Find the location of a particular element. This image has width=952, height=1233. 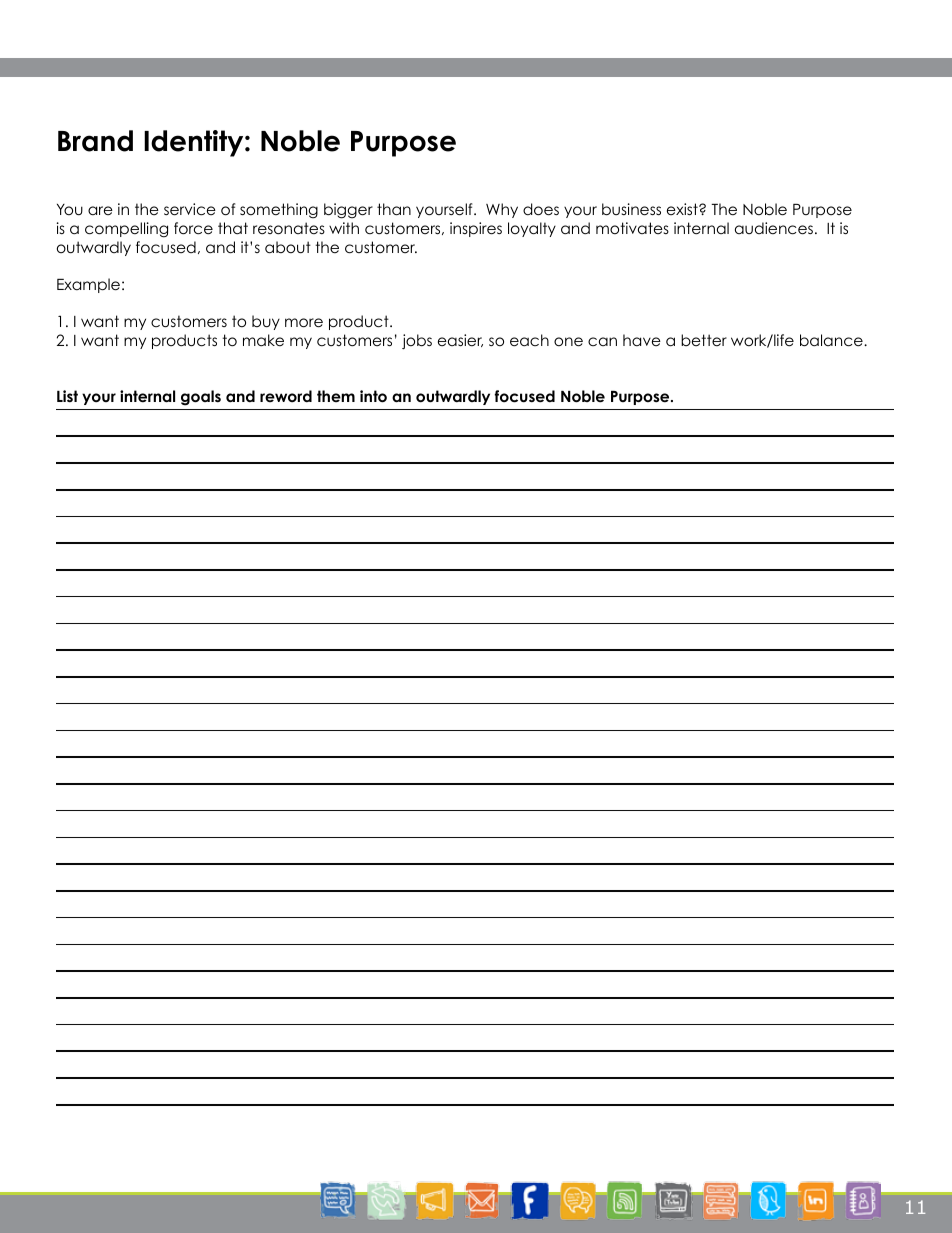

than is located at coordinates (394, 209).
